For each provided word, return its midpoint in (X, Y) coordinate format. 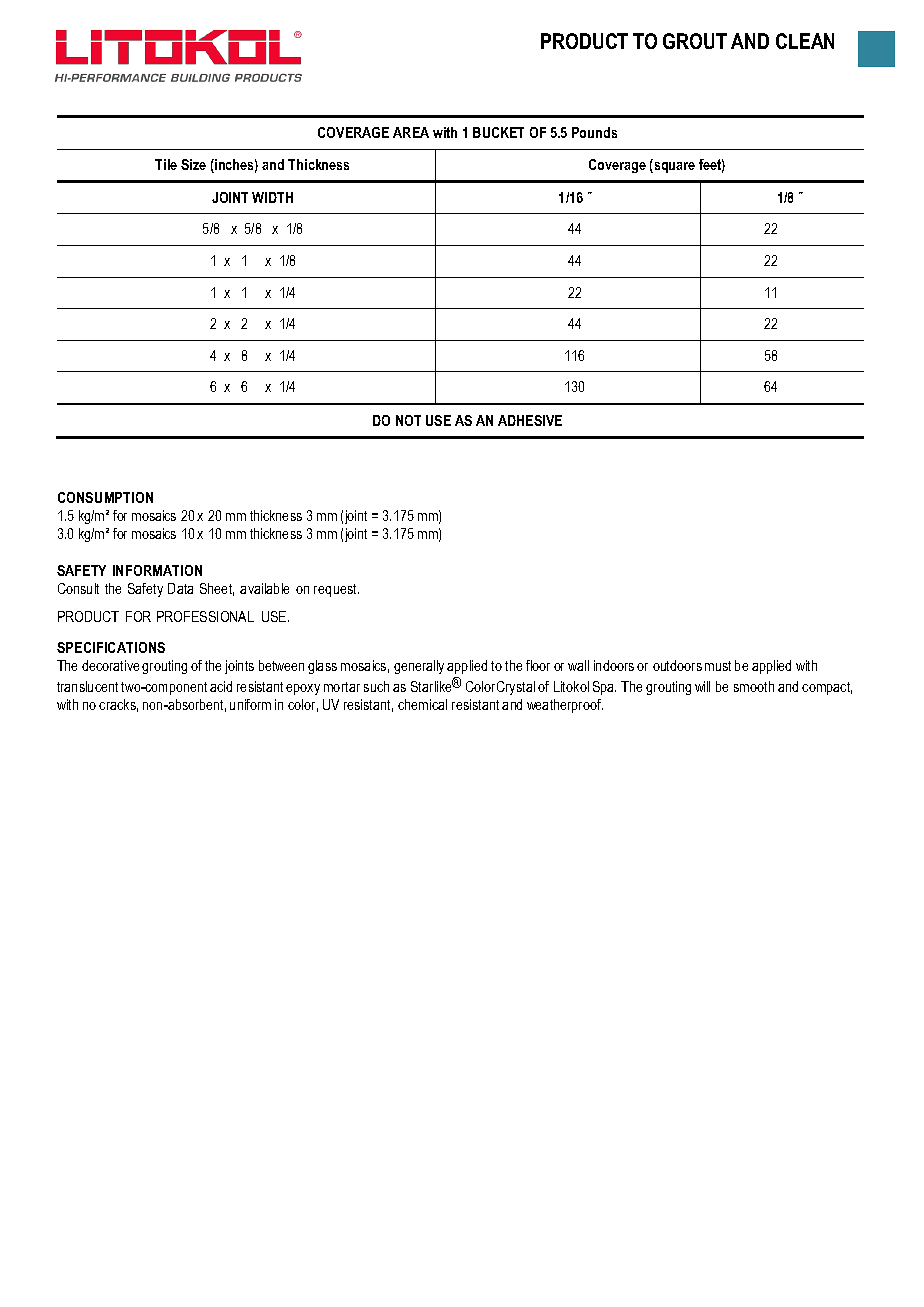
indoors (614, 665)
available (264, 588)
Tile (166, 164)
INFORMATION (157, 570)
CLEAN (805, 41)
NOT (408, 420)
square (673, 166)
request (336, 590)
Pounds (594, 132)
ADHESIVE (530, 420)
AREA (411, 132)
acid (221, 686)
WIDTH (272, 197)
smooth (754, 686)
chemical (422, 704)
